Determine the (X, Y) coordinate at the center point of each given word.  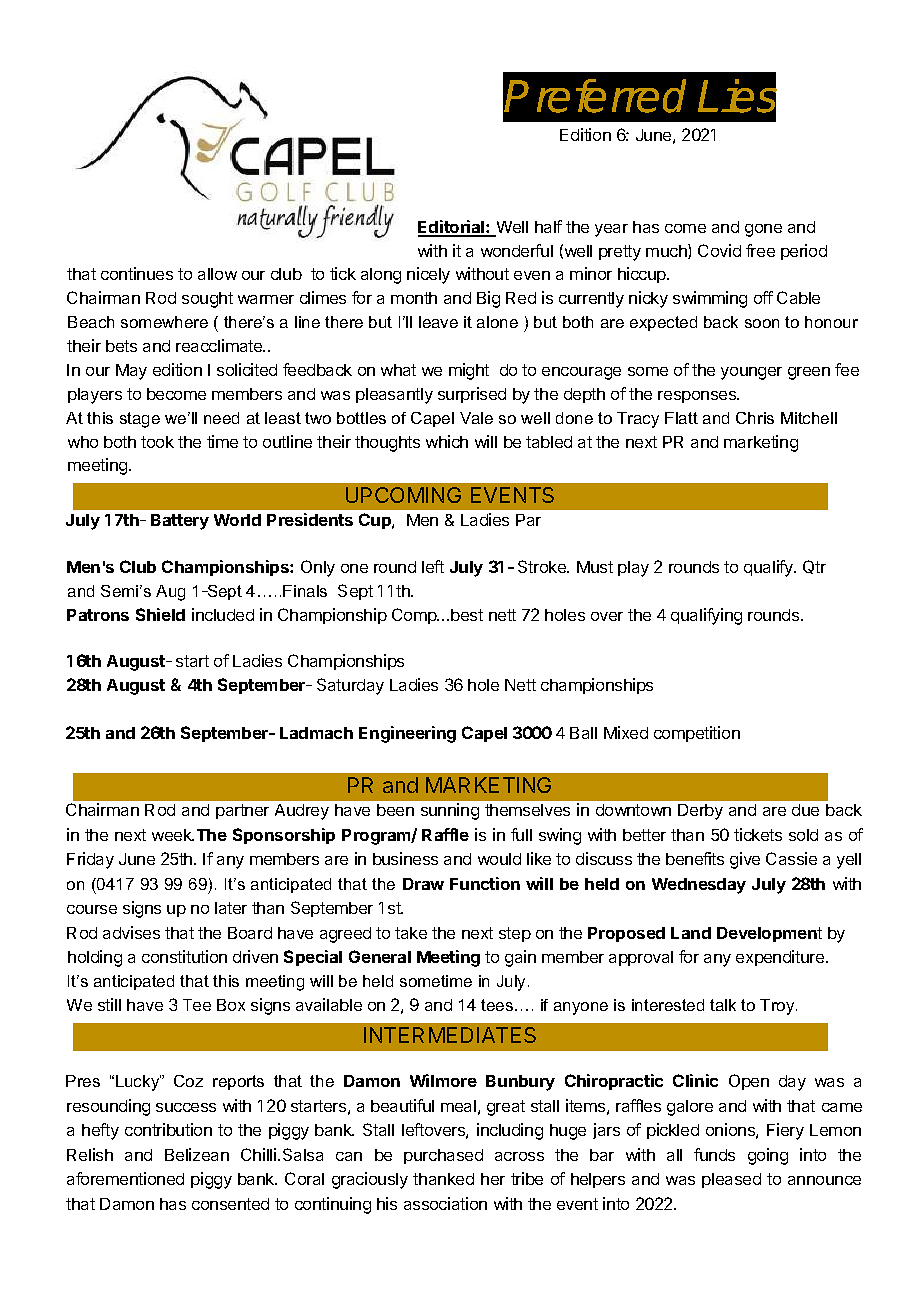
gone (763, 230)
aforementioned (125, 1178)
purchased (443, 1156)
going (768, 1156)
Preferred (595, 96)
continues (137, 273)
